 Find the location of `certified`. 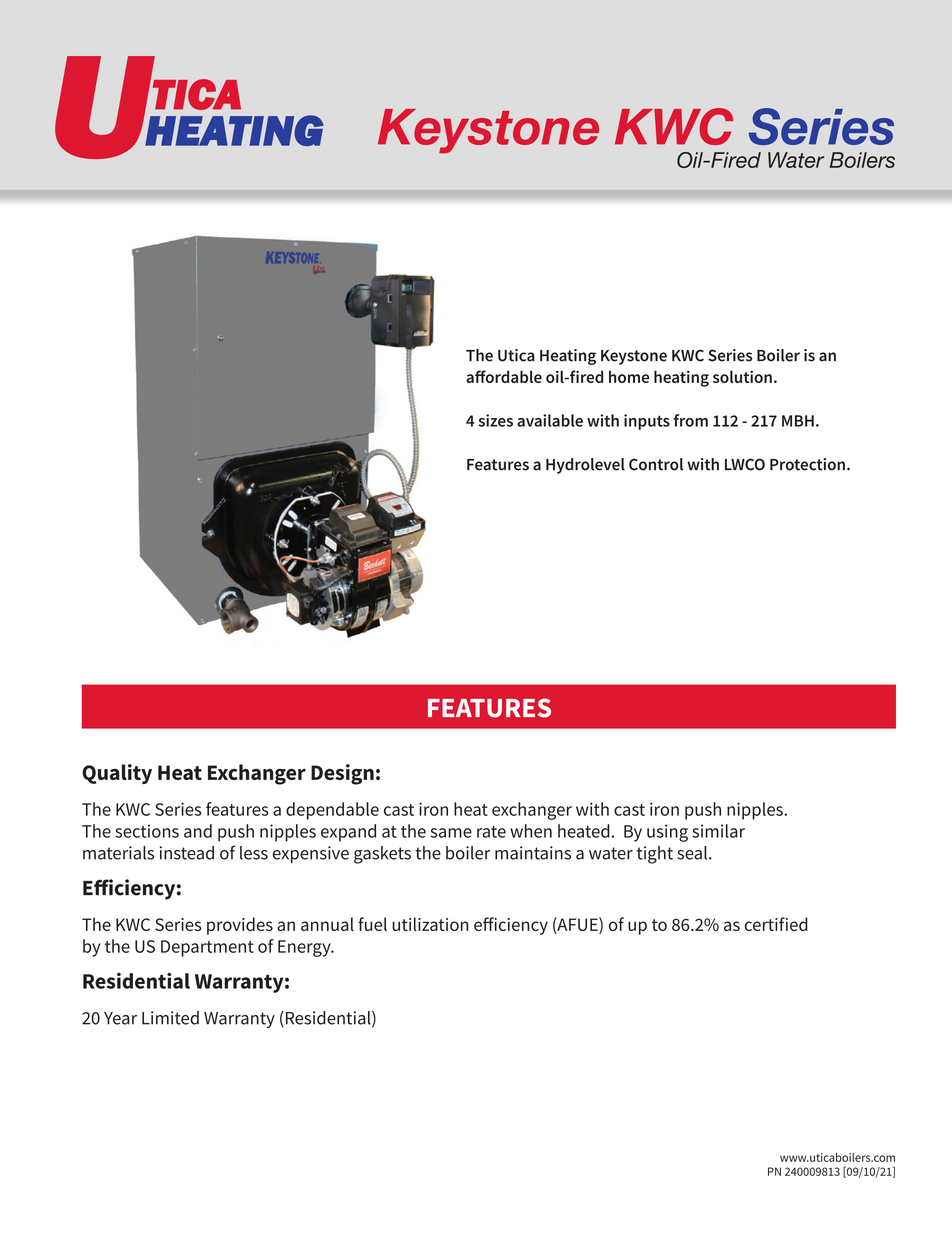

certified is located at coordinates (776, 924).
